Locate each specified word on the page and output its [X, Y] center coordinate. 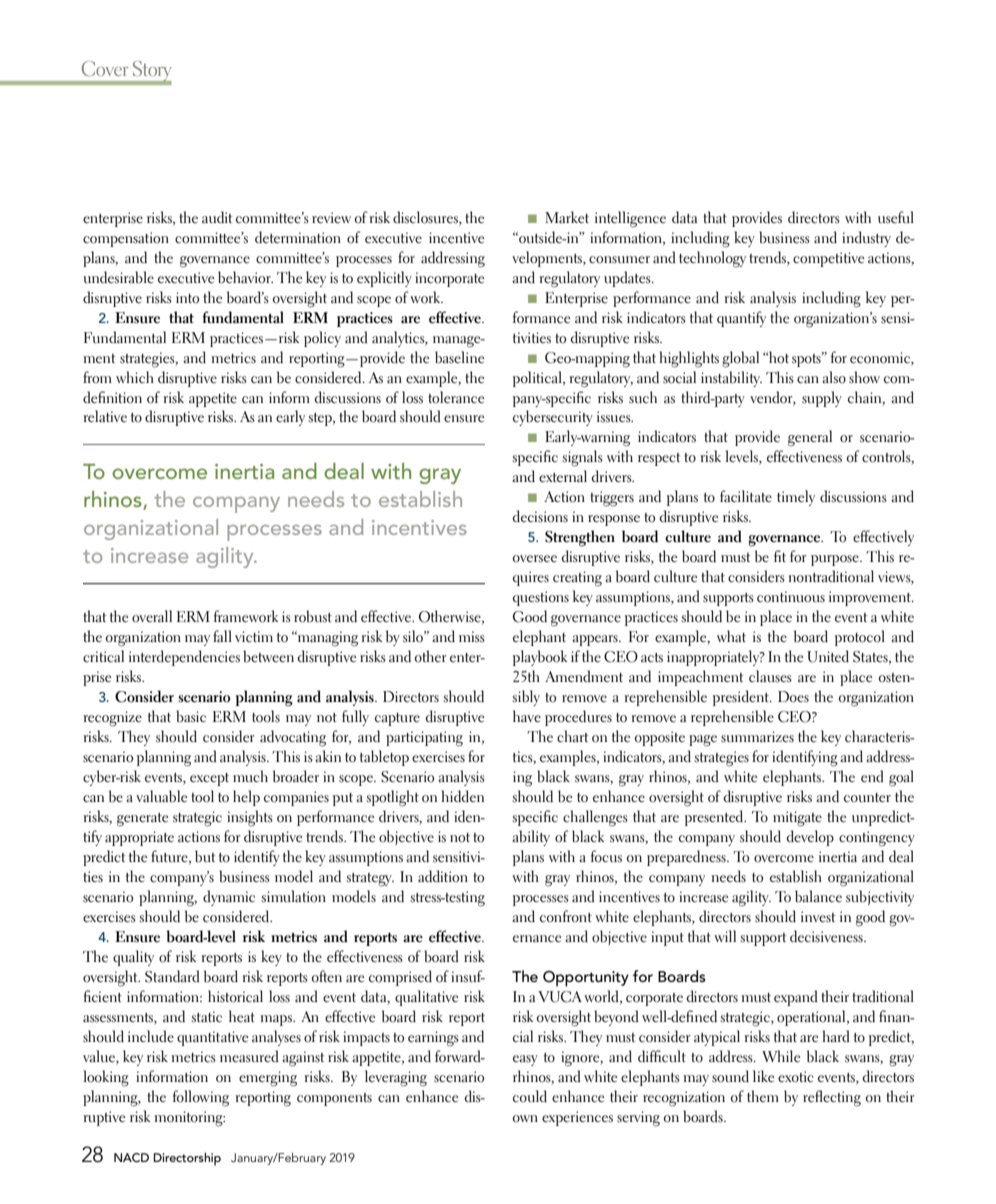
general [810, 438]
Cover [105, 68]
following [201, 1098]
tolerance [456, 397]
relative [105, 416]
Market [567, 217]
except [209, 779]
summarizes [757, 737]
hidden [463, 796]
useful [896, 217]
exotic [796, 1077]
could [530, 1096]
